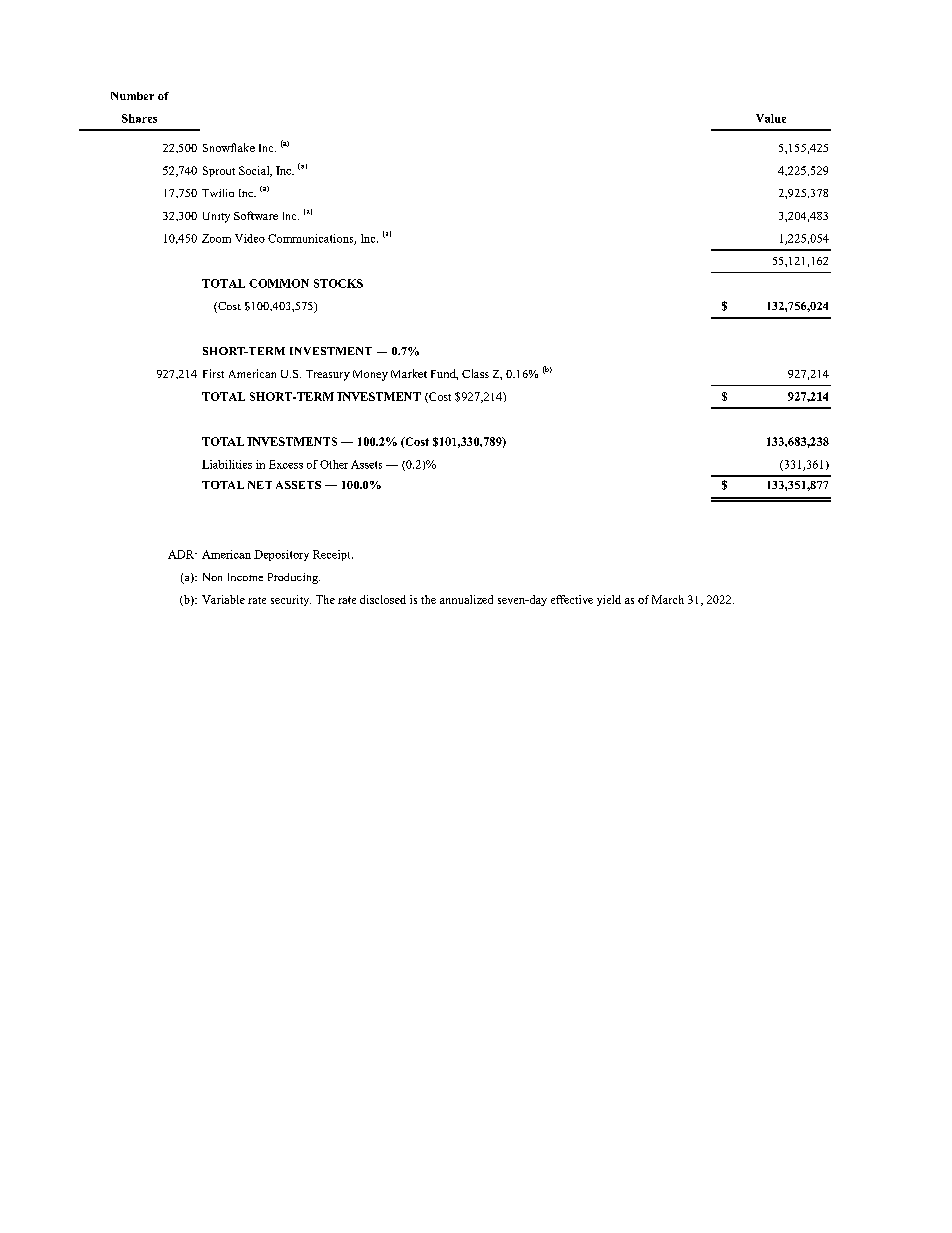  Describe the element at coordinates (227, 464) in the screenshot. I see `Liabilities` at that location.
